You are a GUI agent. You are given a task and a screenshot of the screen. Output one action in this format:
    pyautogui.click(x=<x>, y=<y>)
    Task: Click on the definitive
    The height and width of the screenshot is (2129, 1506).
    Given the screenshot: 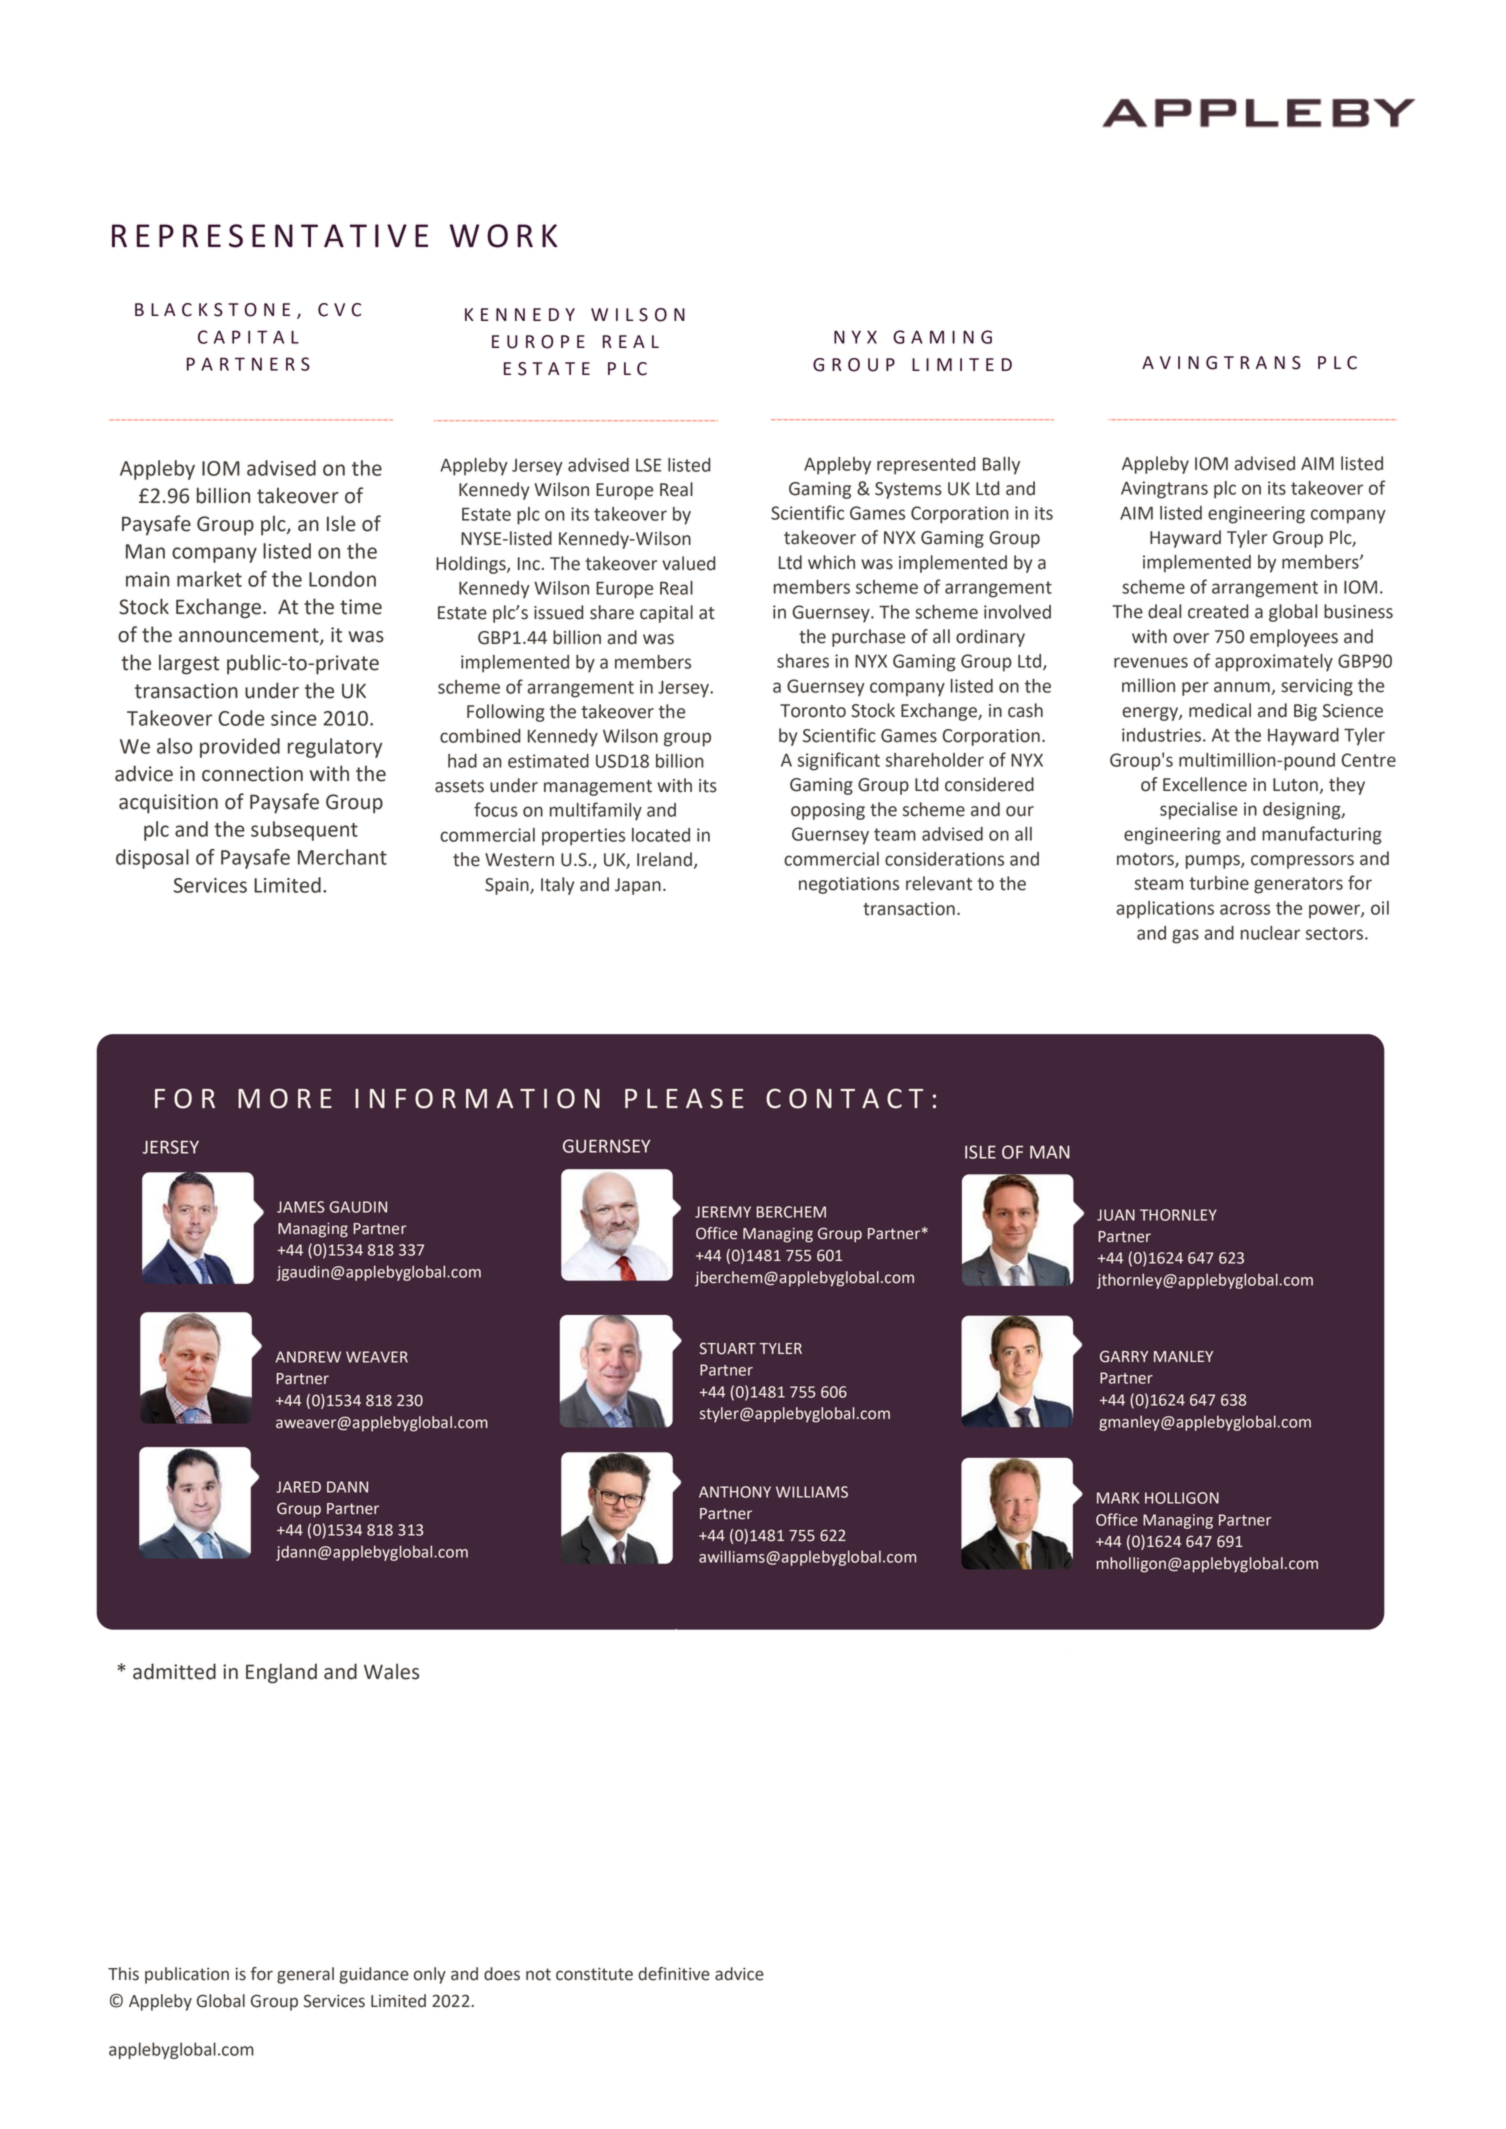 What is the action you would take?
    pyautogui.click(x=674, y=1974)
